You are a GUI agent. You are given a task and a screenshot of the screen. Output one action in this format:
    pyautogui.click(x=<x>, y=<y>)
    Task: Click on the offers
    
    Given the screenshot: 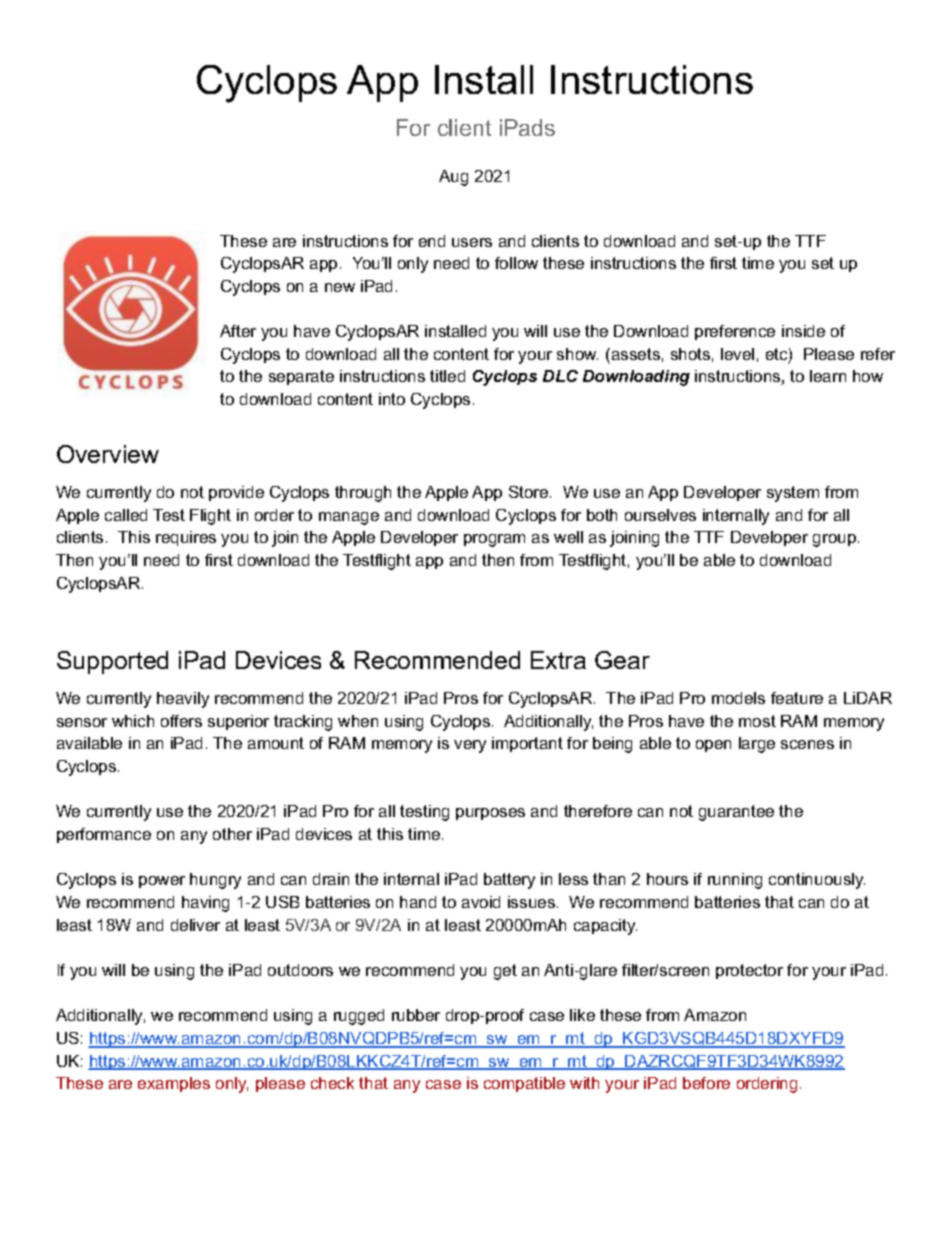 What is the action you would take?
    pyautogui.click(x=181, y=721)
